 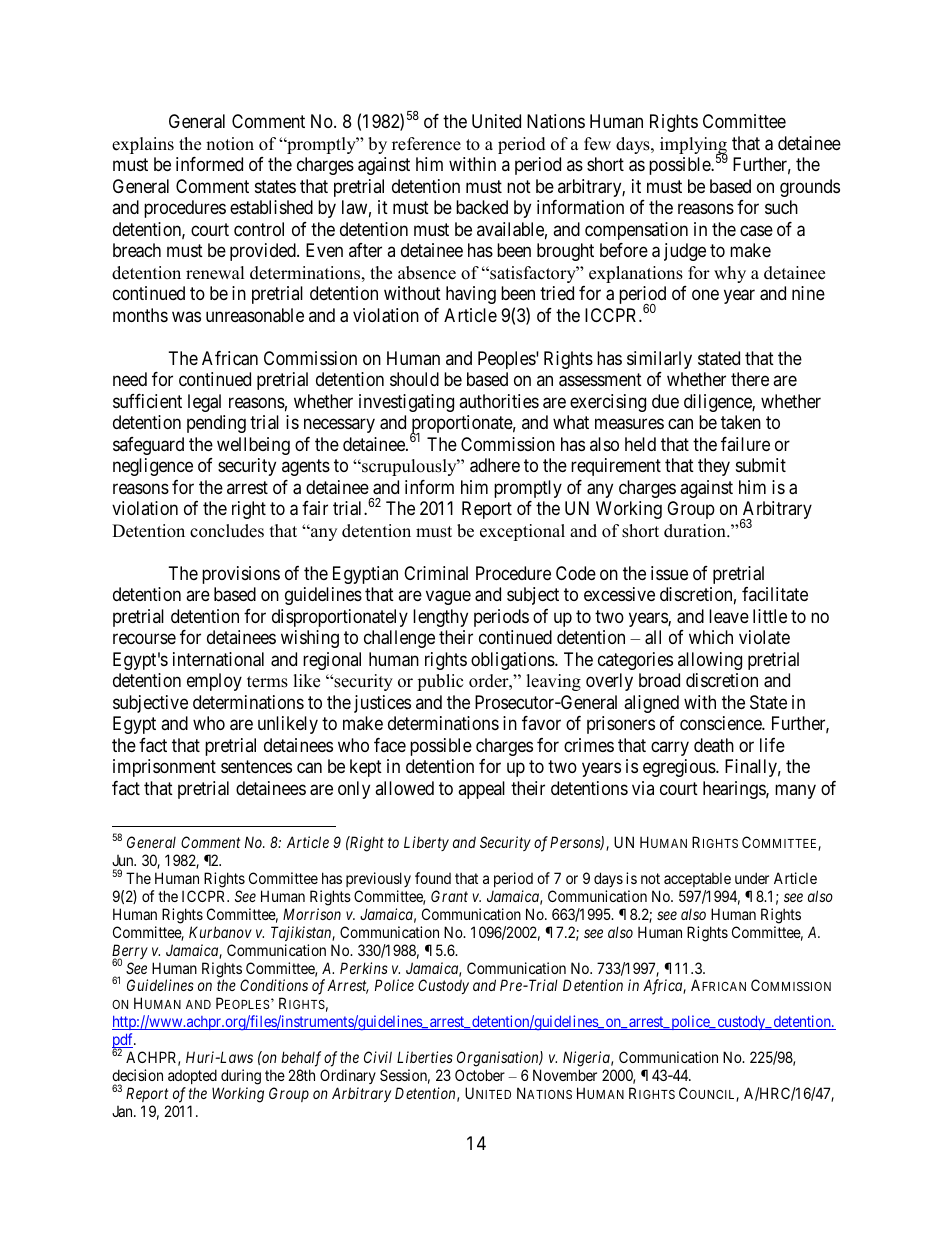 I want to click on October, so click(x=480, y=1075).
